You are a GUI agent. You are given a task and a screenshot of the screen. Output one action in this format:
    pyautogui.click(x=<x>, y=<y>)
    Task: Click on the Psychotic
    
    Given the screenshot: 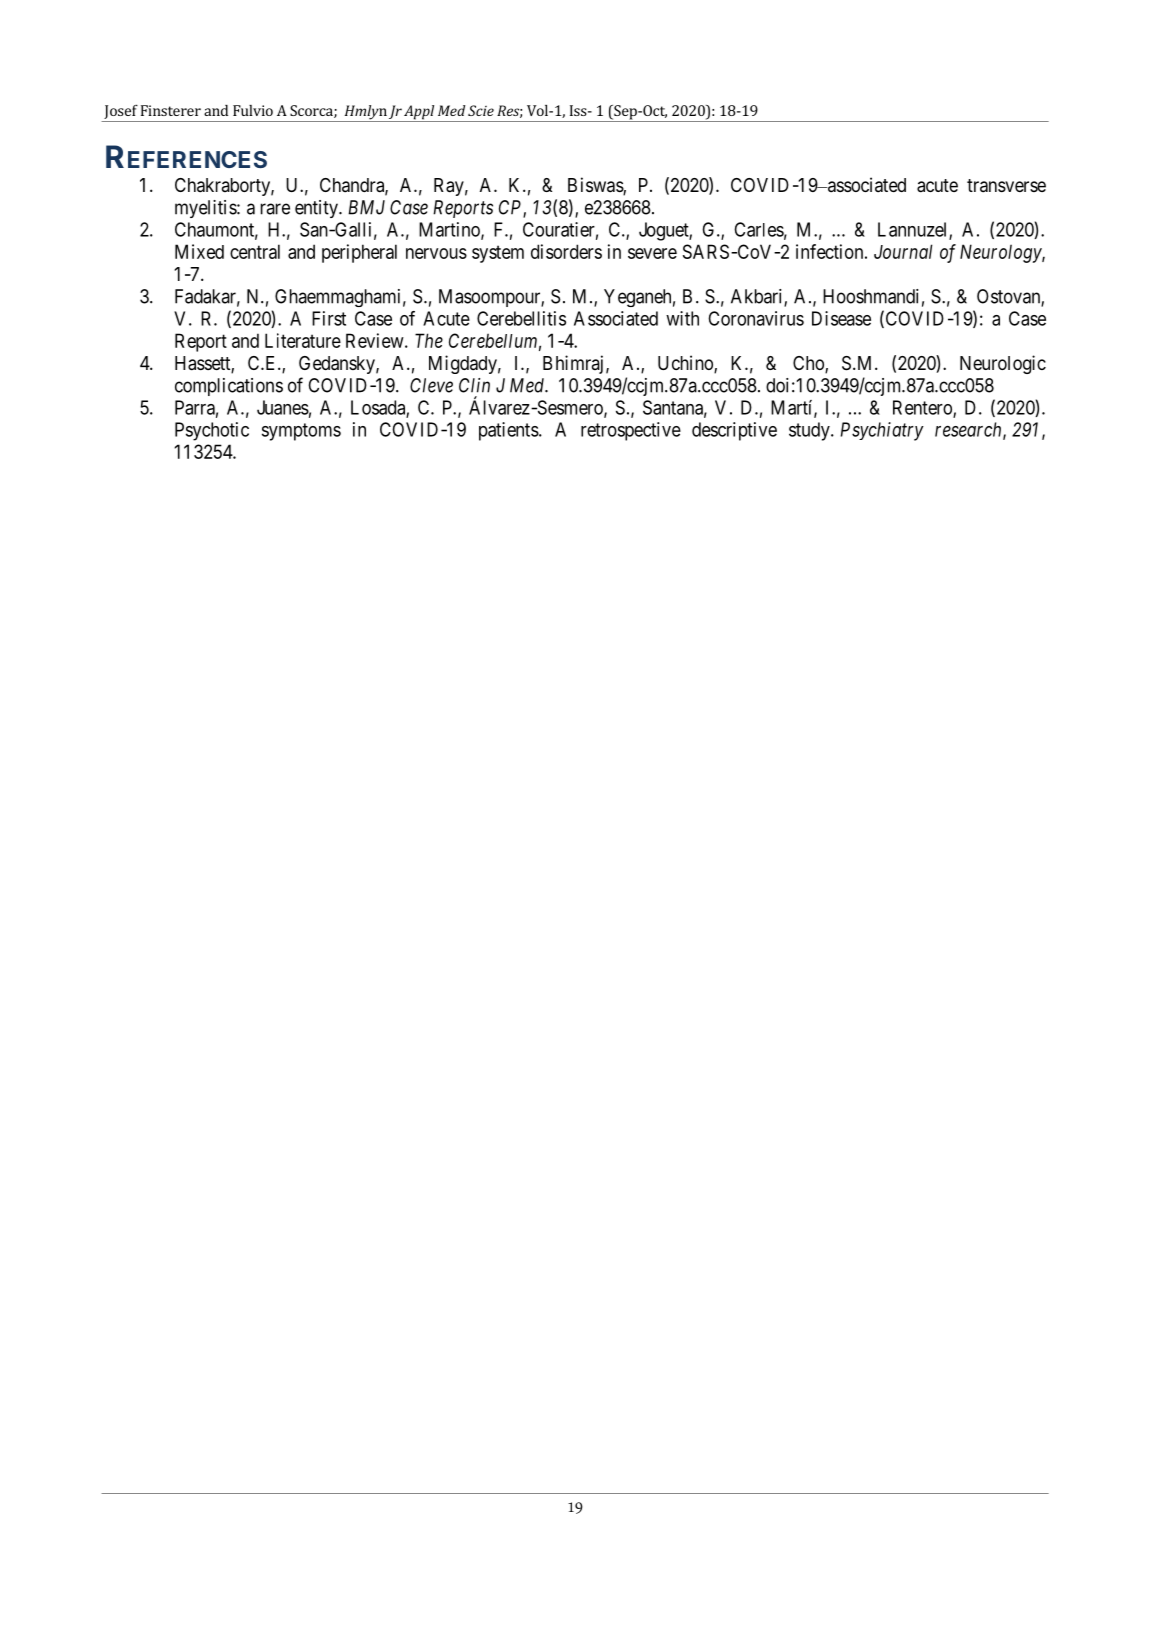 What is the action you would take?
    pyautogui.click(x=212, y=431)
